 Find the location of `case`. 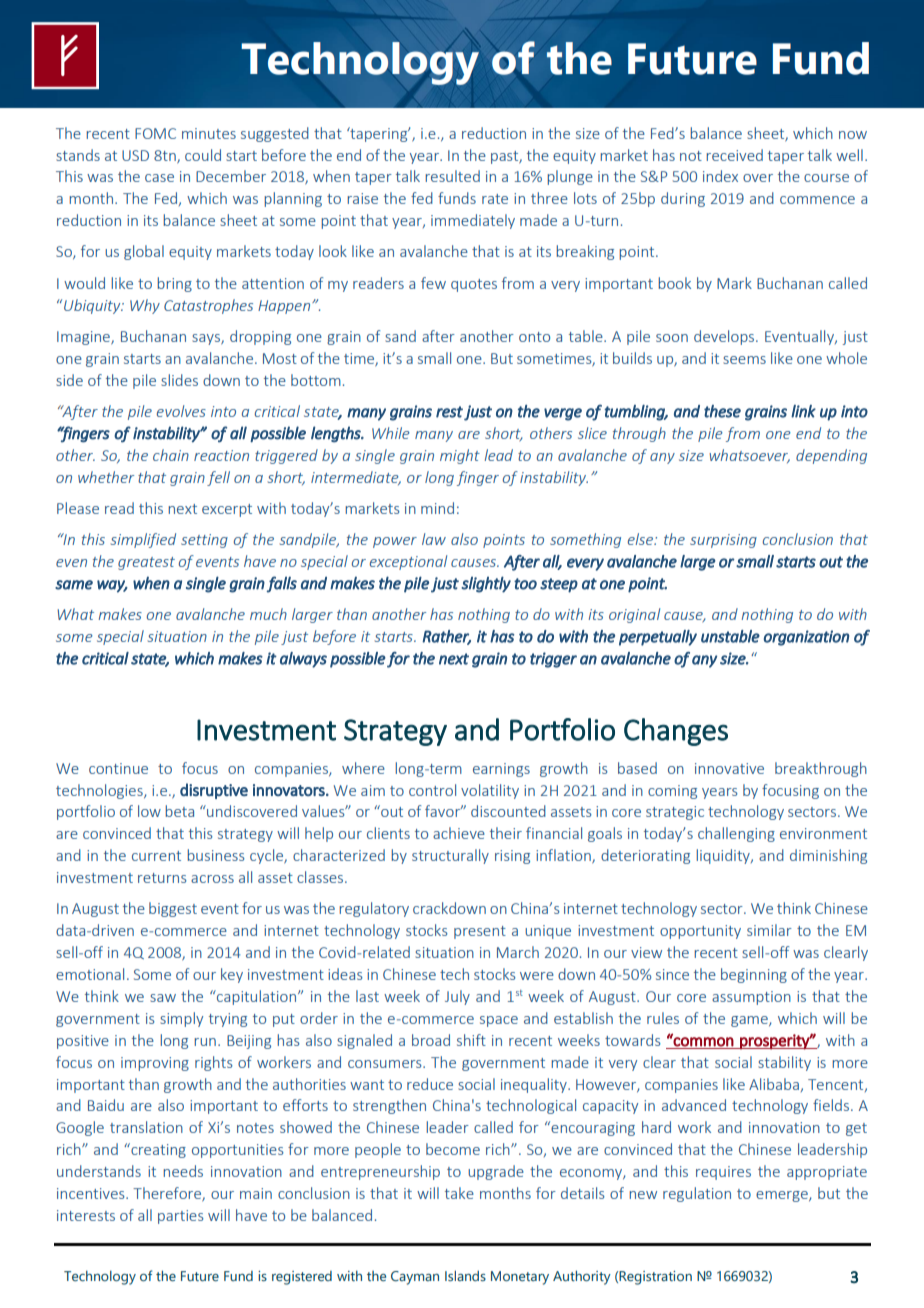

case is located at coordinates (159, 178).
